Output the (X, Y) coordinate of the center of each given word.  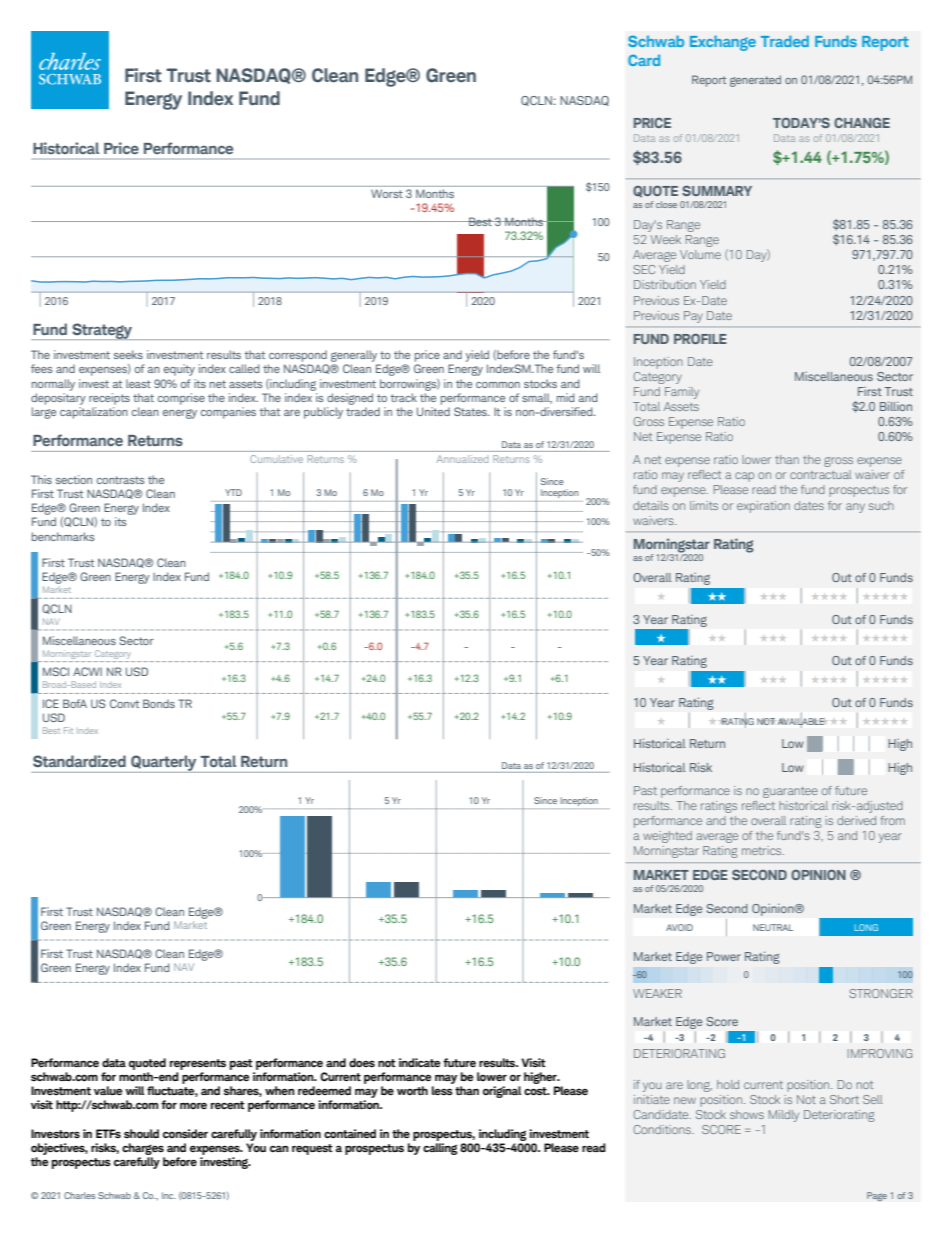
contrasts (121, 480)
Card (644, 60)
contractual (821, 474)
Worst (387, 194)
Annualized (462, 459)
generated (755, 81)
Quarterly (164, 764)
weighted (667, 837)
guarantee (790, 792)
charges (143, 1149)
